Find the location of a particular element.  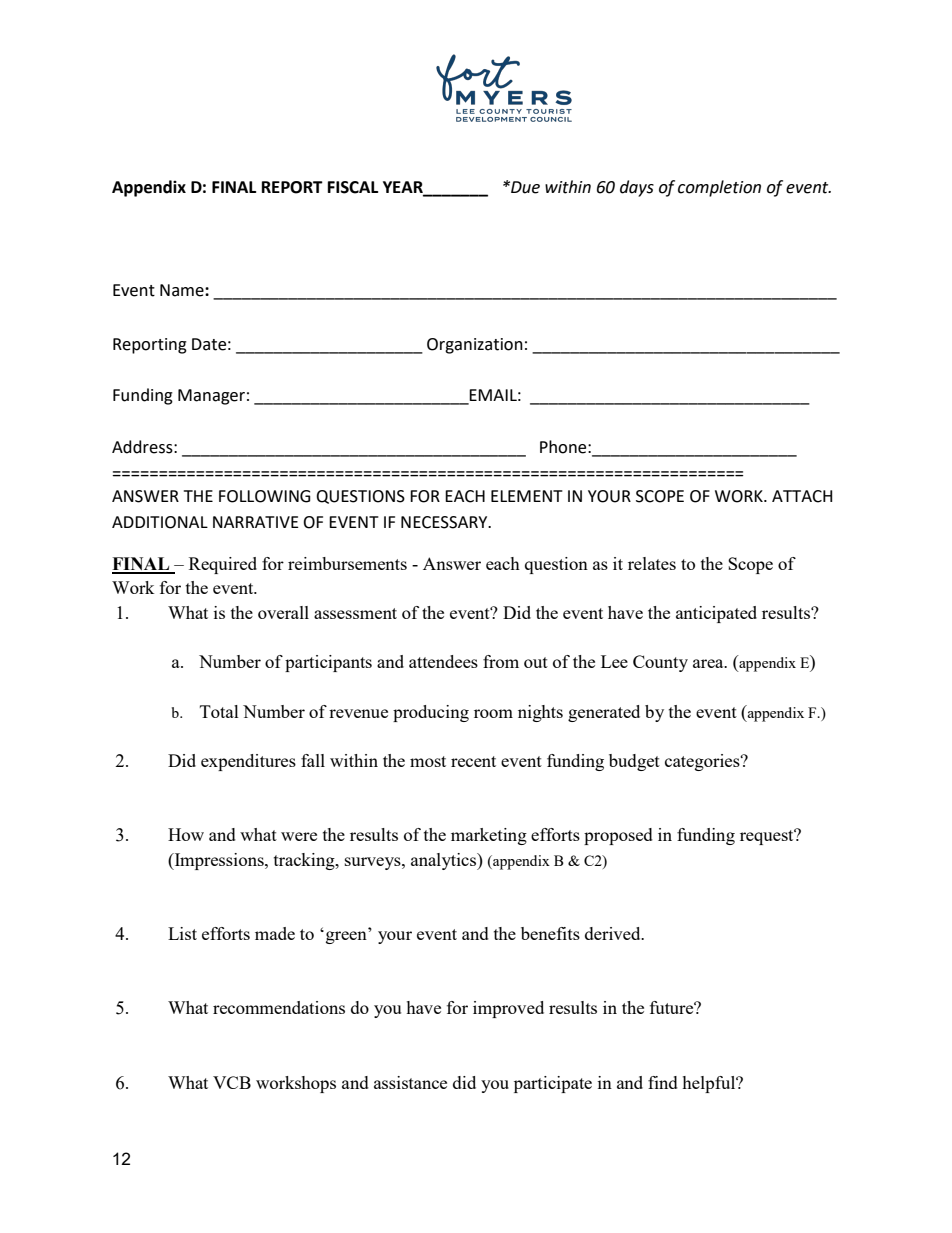

expenditures is located at coordinates (248, 762).
